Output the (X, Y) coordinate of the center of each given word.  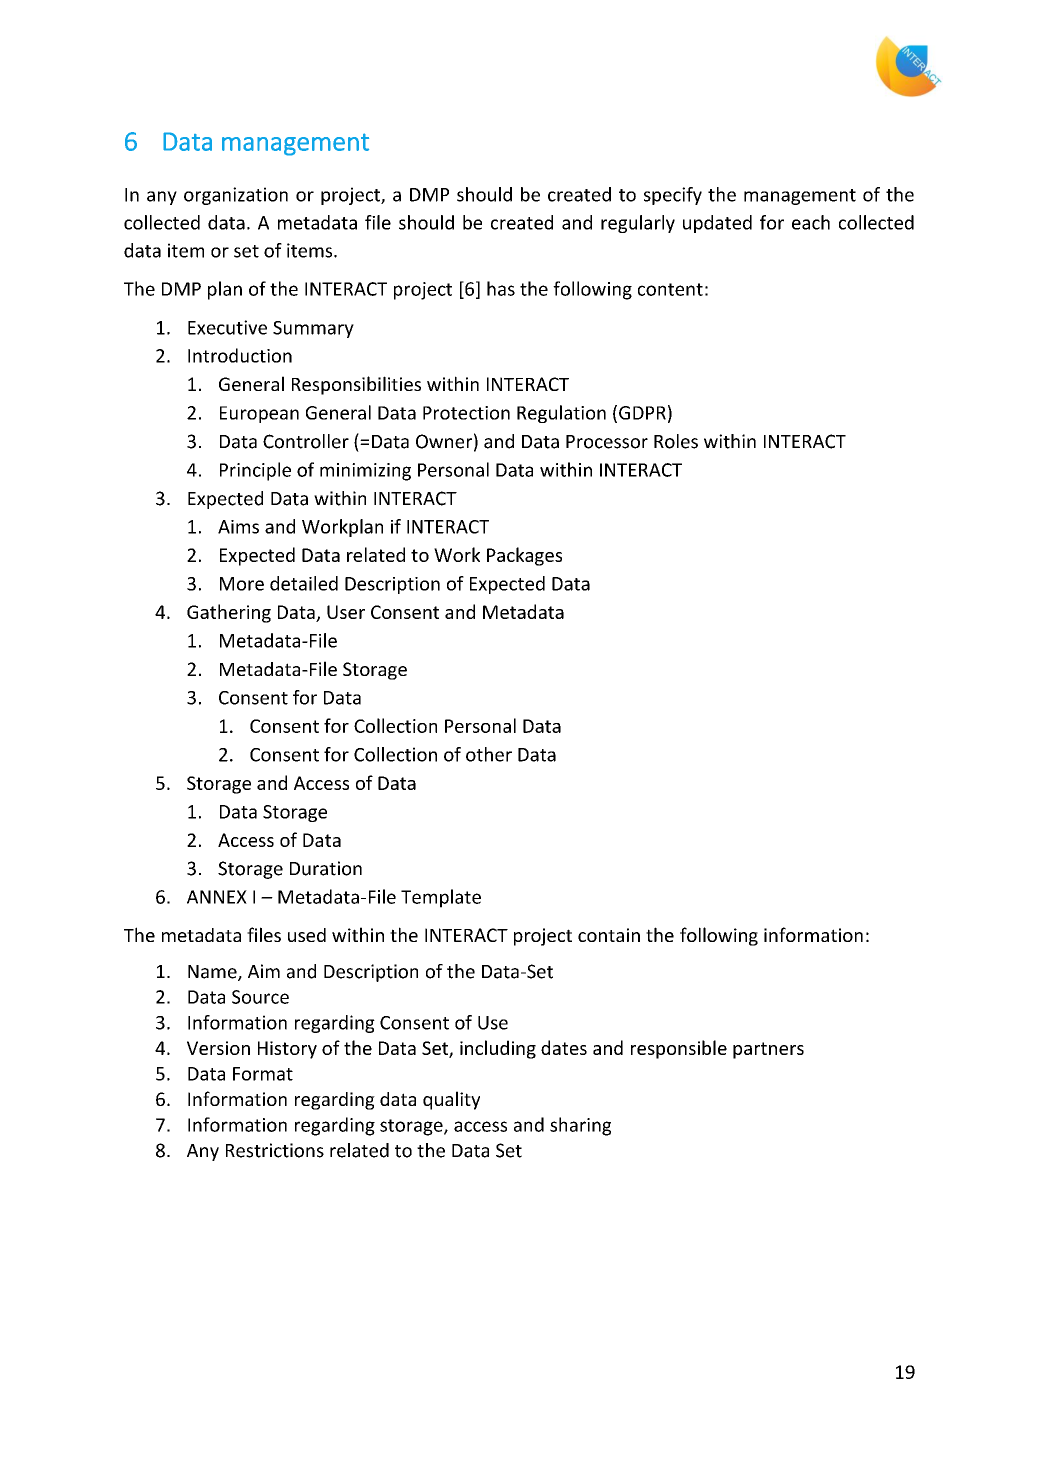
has (501, 288)
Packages (524, 556)
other (489, 754)
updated (717, 224)
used (307, 935)
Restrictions (275, 1150)
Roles (676, 441)
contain (609, 935)
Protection (466, 413)
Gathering (229, 613)
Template (441, 898)
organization (236, 196)
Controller (306, 441)
